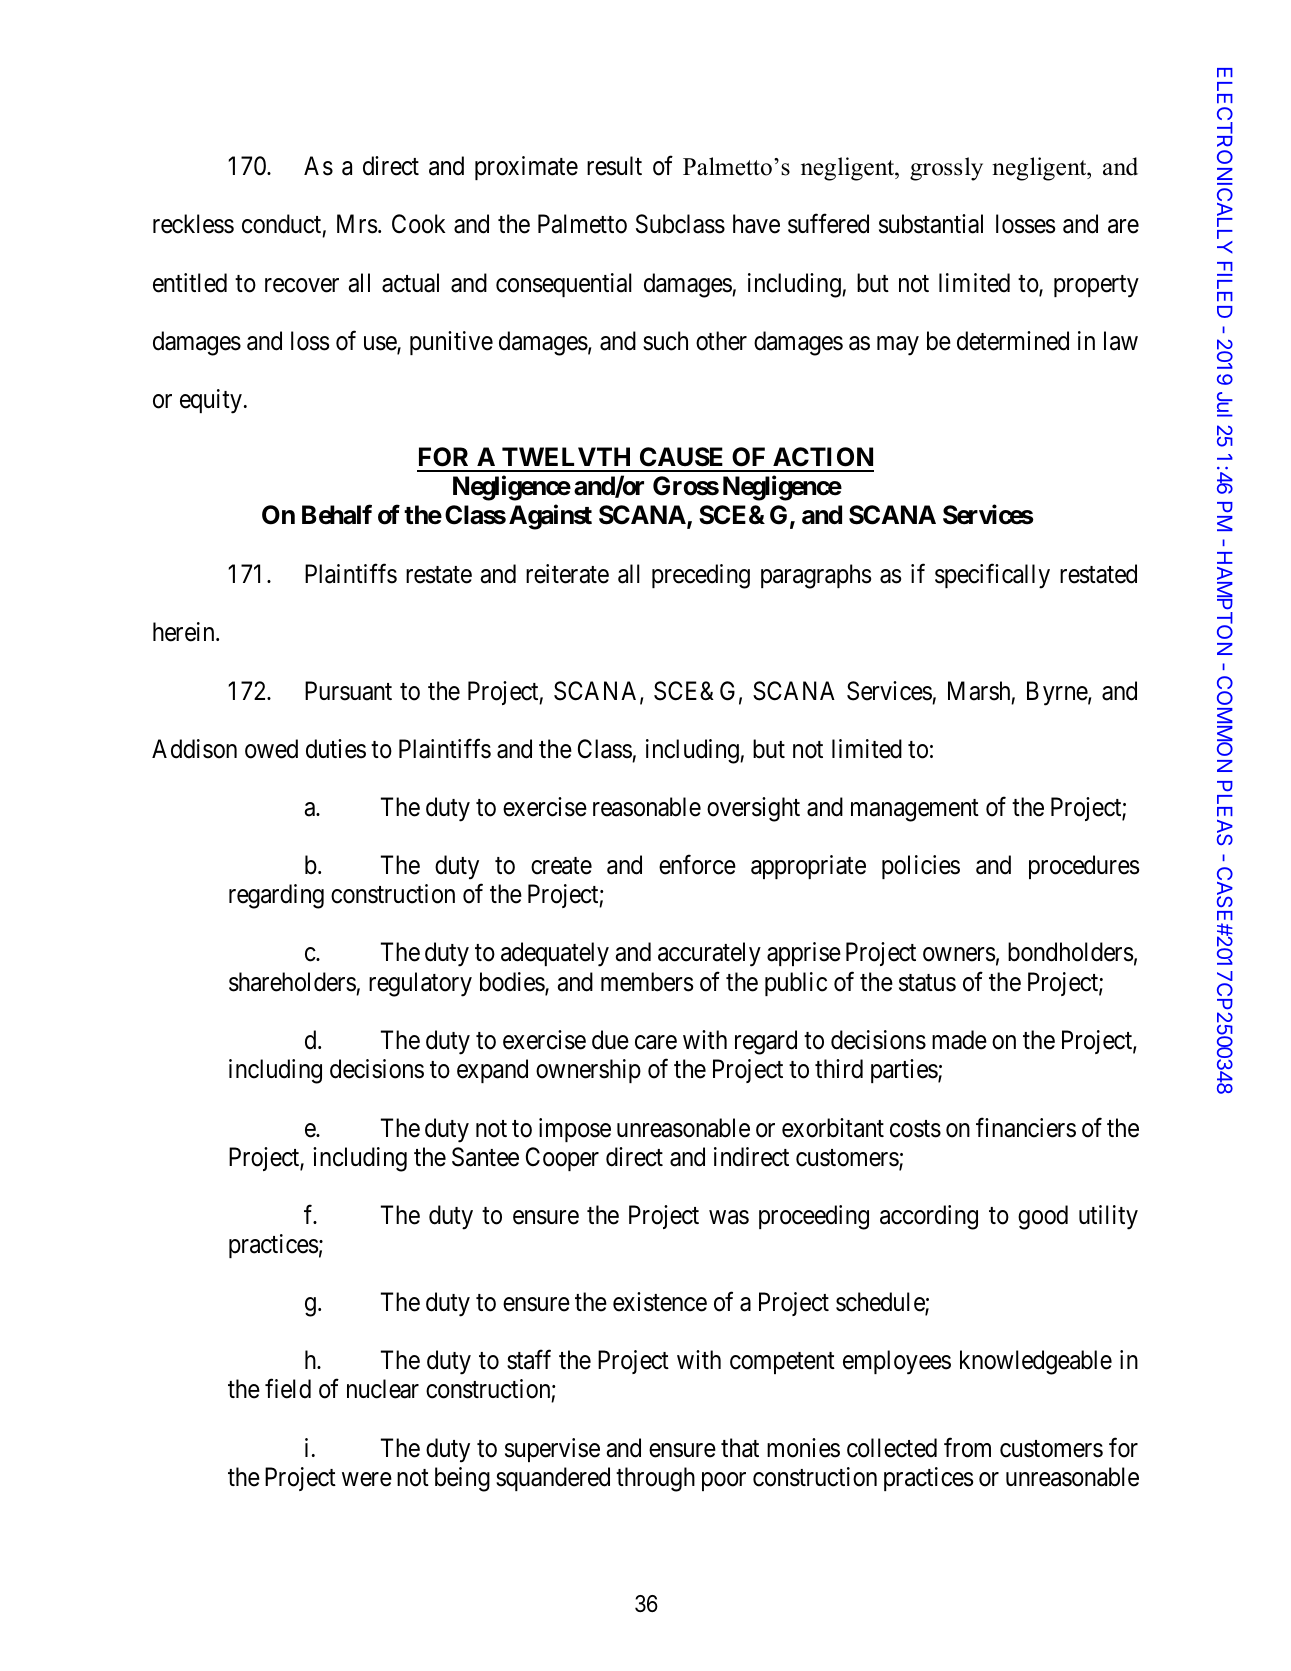  I want to click on preceding, so click(701, 576).
